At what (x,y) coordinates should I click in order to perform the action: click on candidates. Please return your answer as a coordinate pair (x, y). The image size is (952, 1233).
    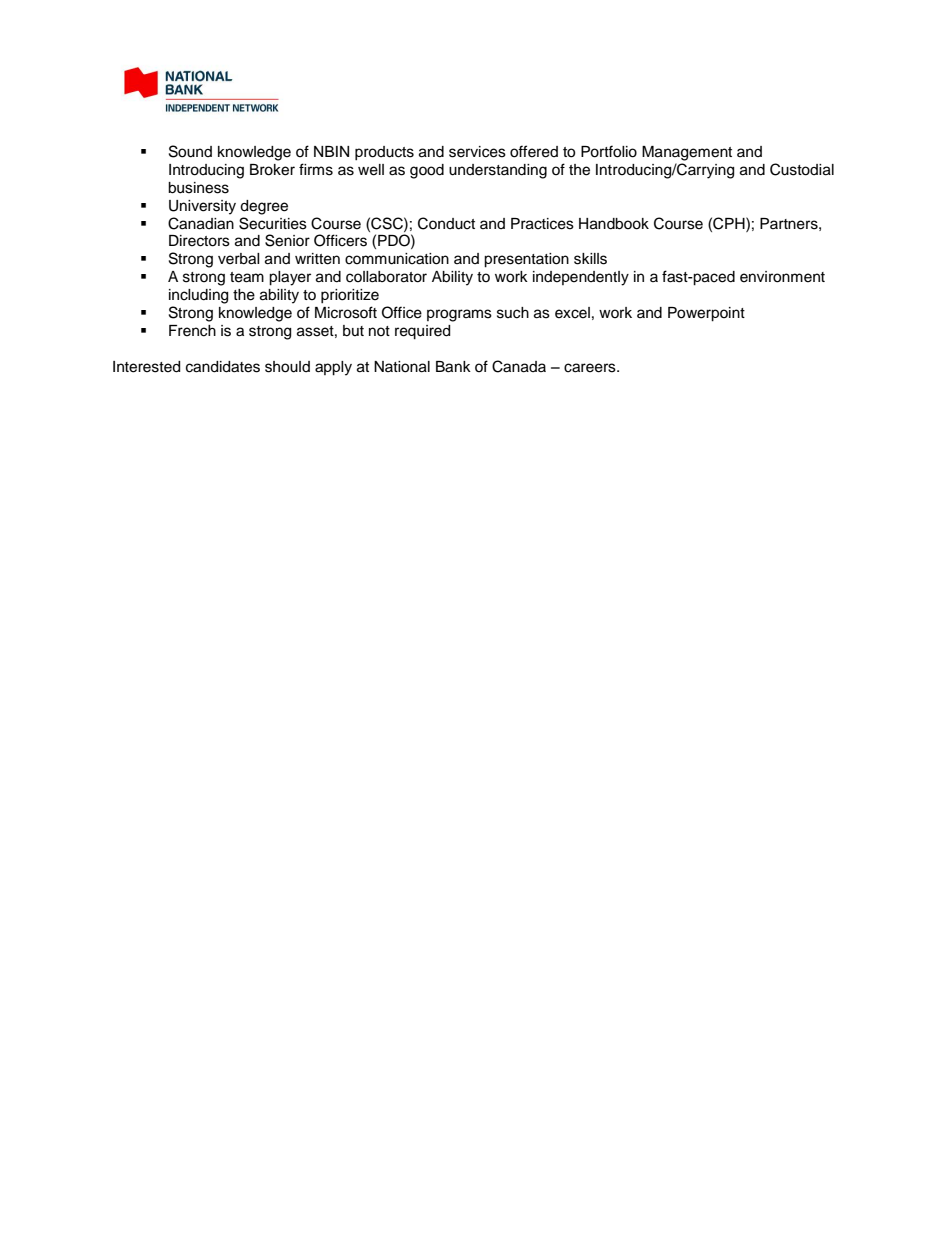
    Looking at the image, I should click on (223, 367).
